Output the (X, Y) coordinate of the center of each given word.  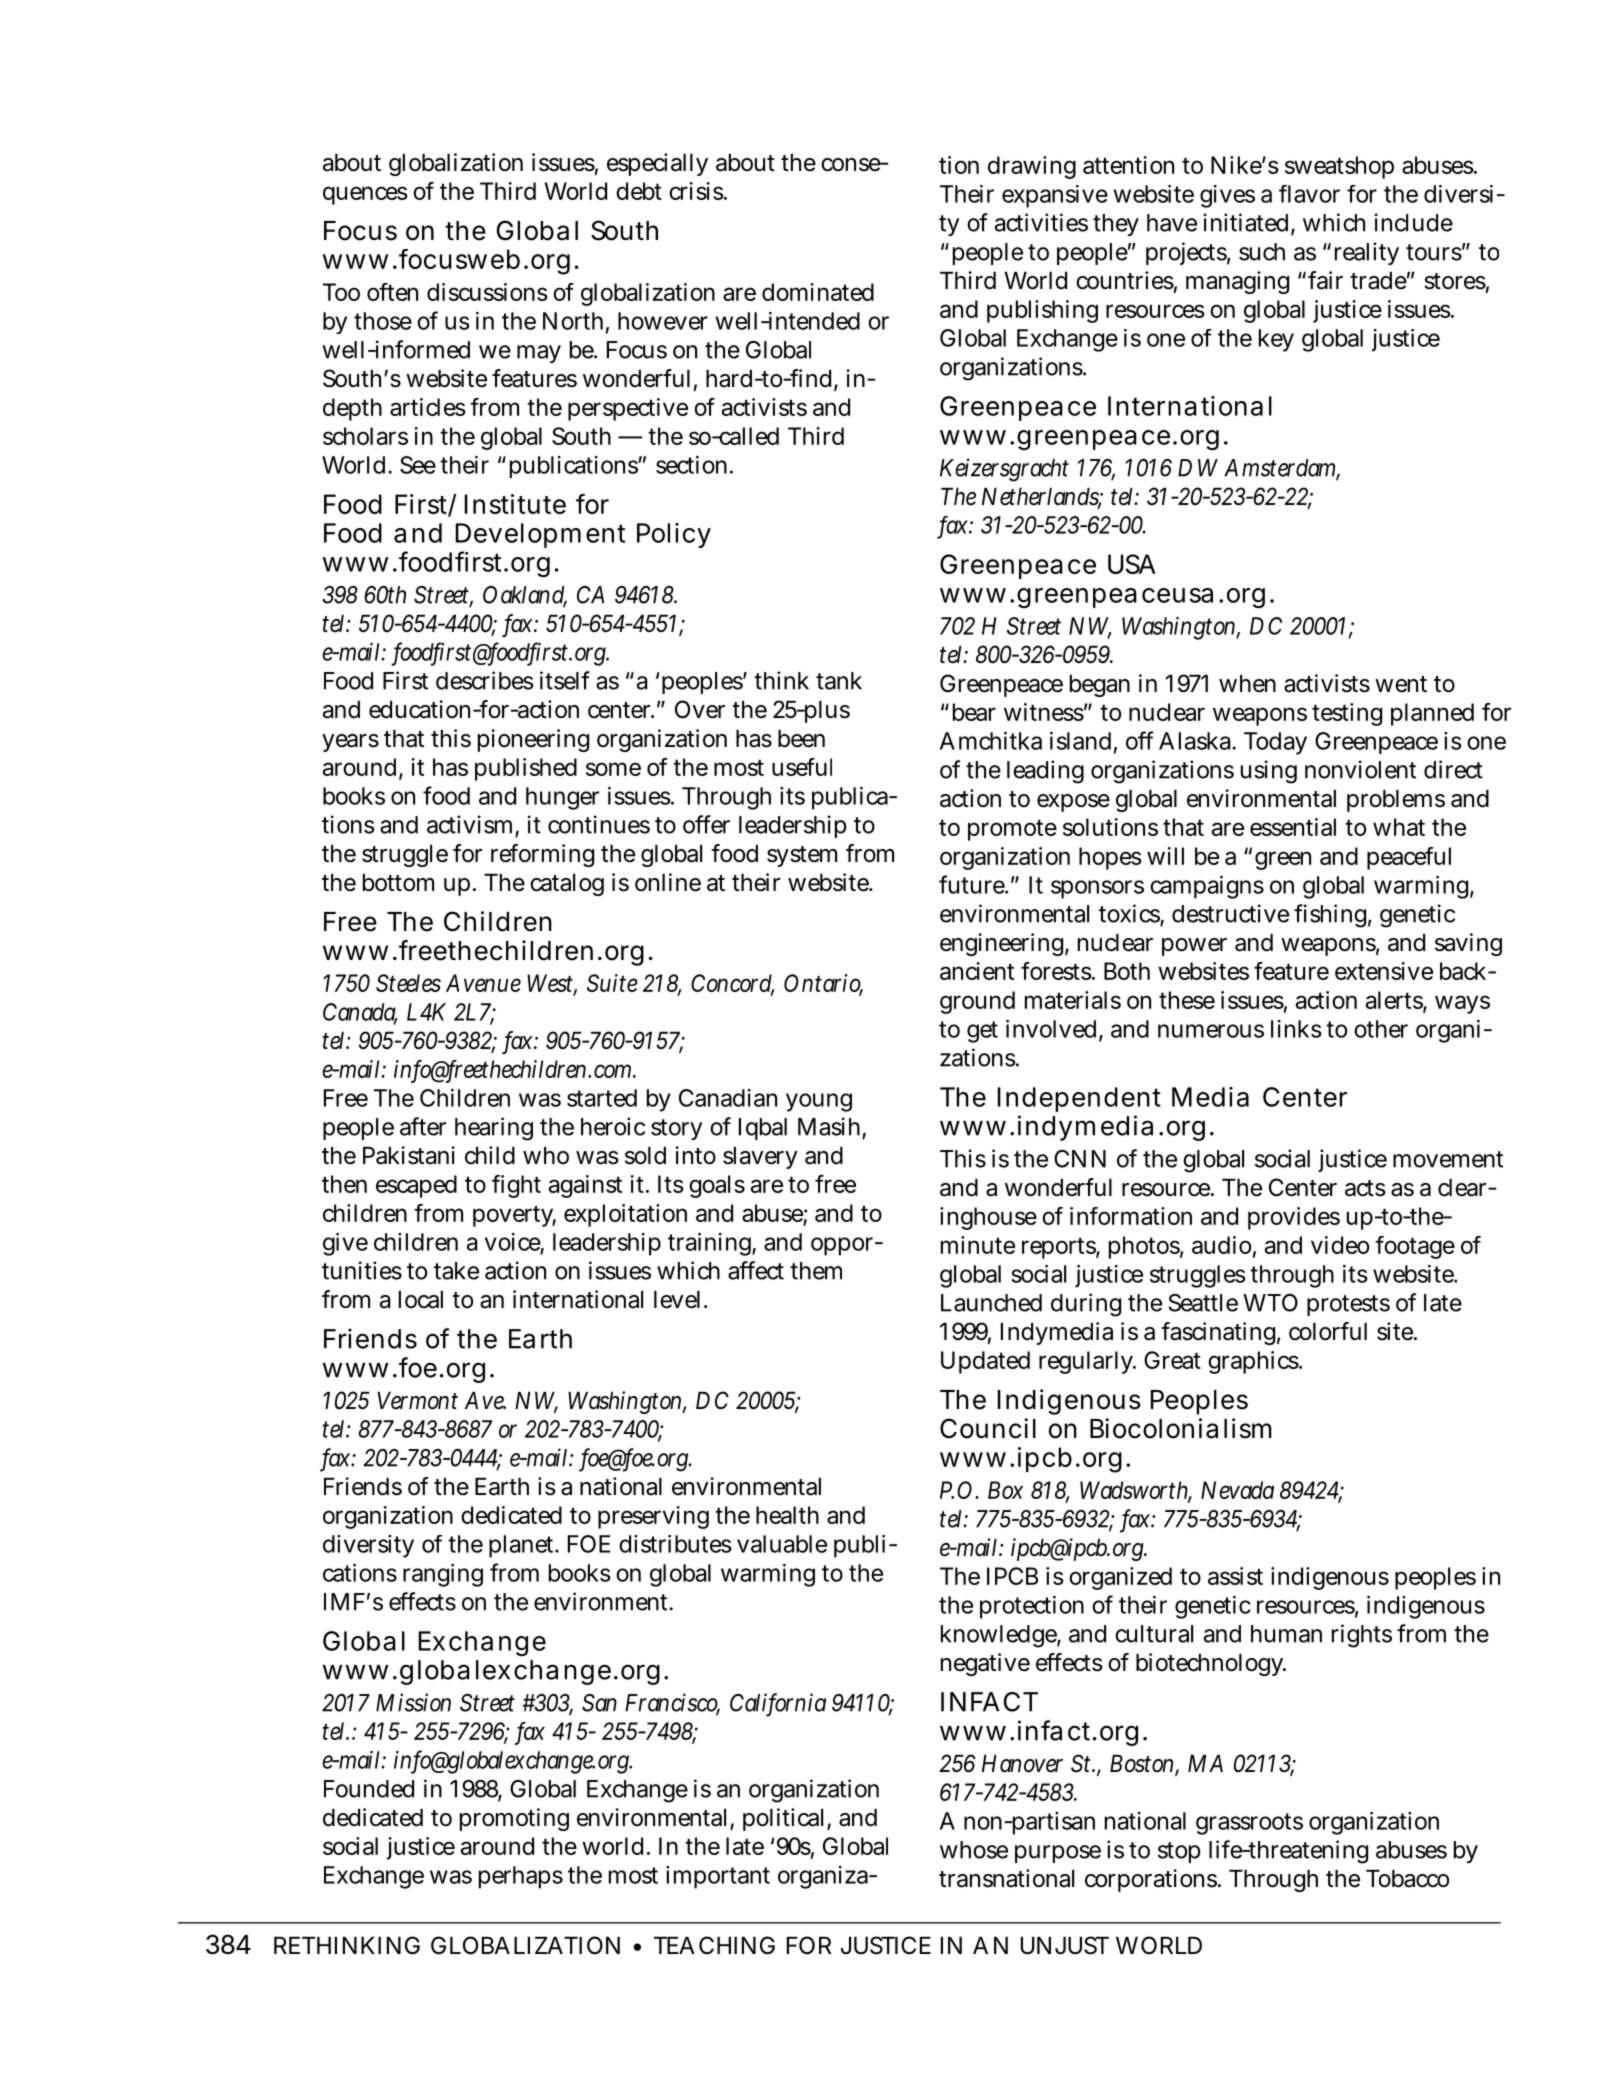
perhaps (521, 1877)
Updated (985, 1362)
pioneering (533, 740)
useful (802, 767)
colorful (1328, 1331)
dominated (818, 292)
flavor (1309, 194)
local (421, 1300)
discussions (487, 292)
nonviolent (1360, 769)
